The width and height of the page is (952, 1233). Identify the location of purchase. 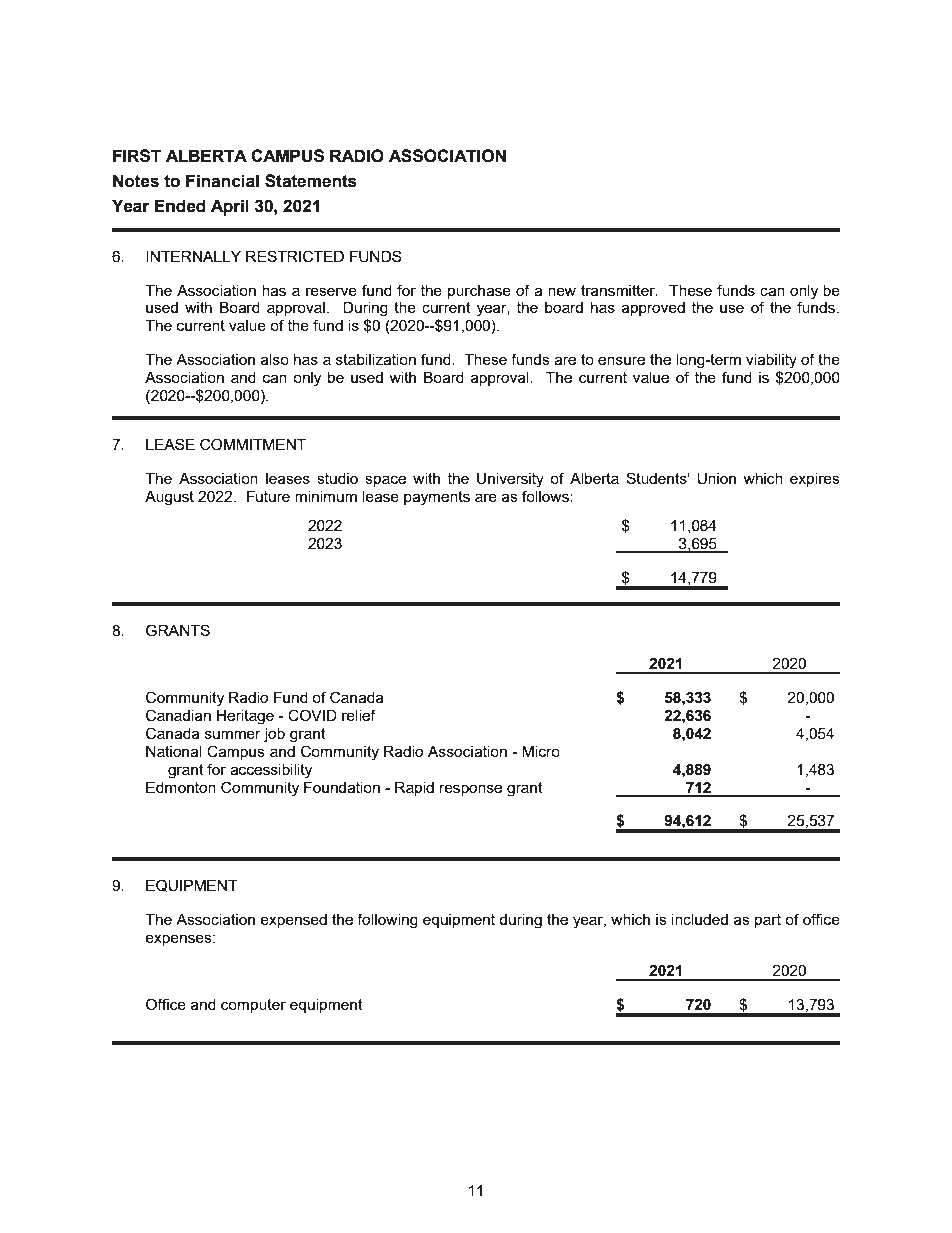
(479, 292).
